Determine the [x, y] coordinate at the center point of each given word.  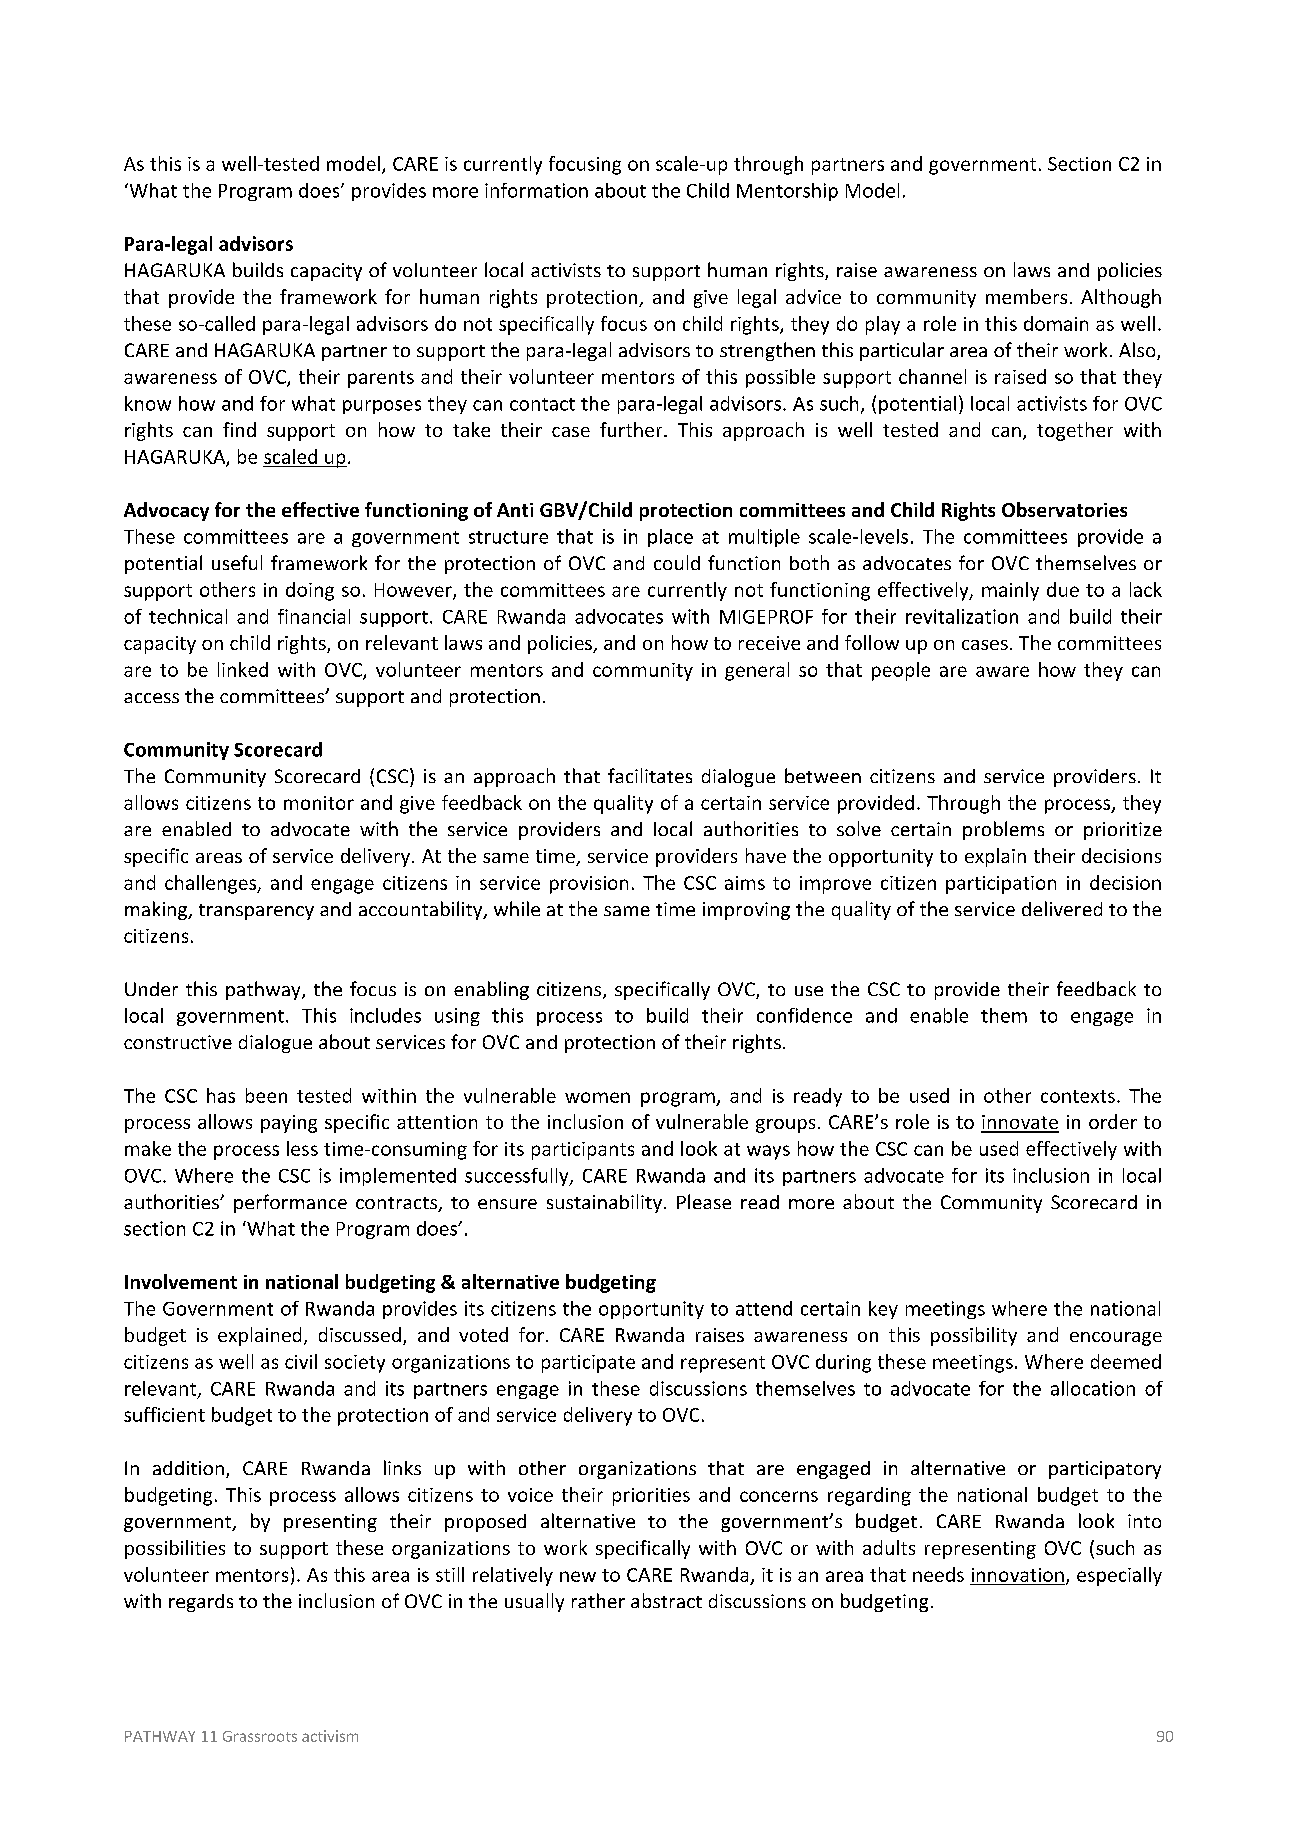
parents [381, 379]
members [1026, 296]
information [536, 190]
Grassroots [260, 1736]
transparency [256, 912]
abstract [666, 1600]
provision [589, 885]
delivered [1062, 908]
